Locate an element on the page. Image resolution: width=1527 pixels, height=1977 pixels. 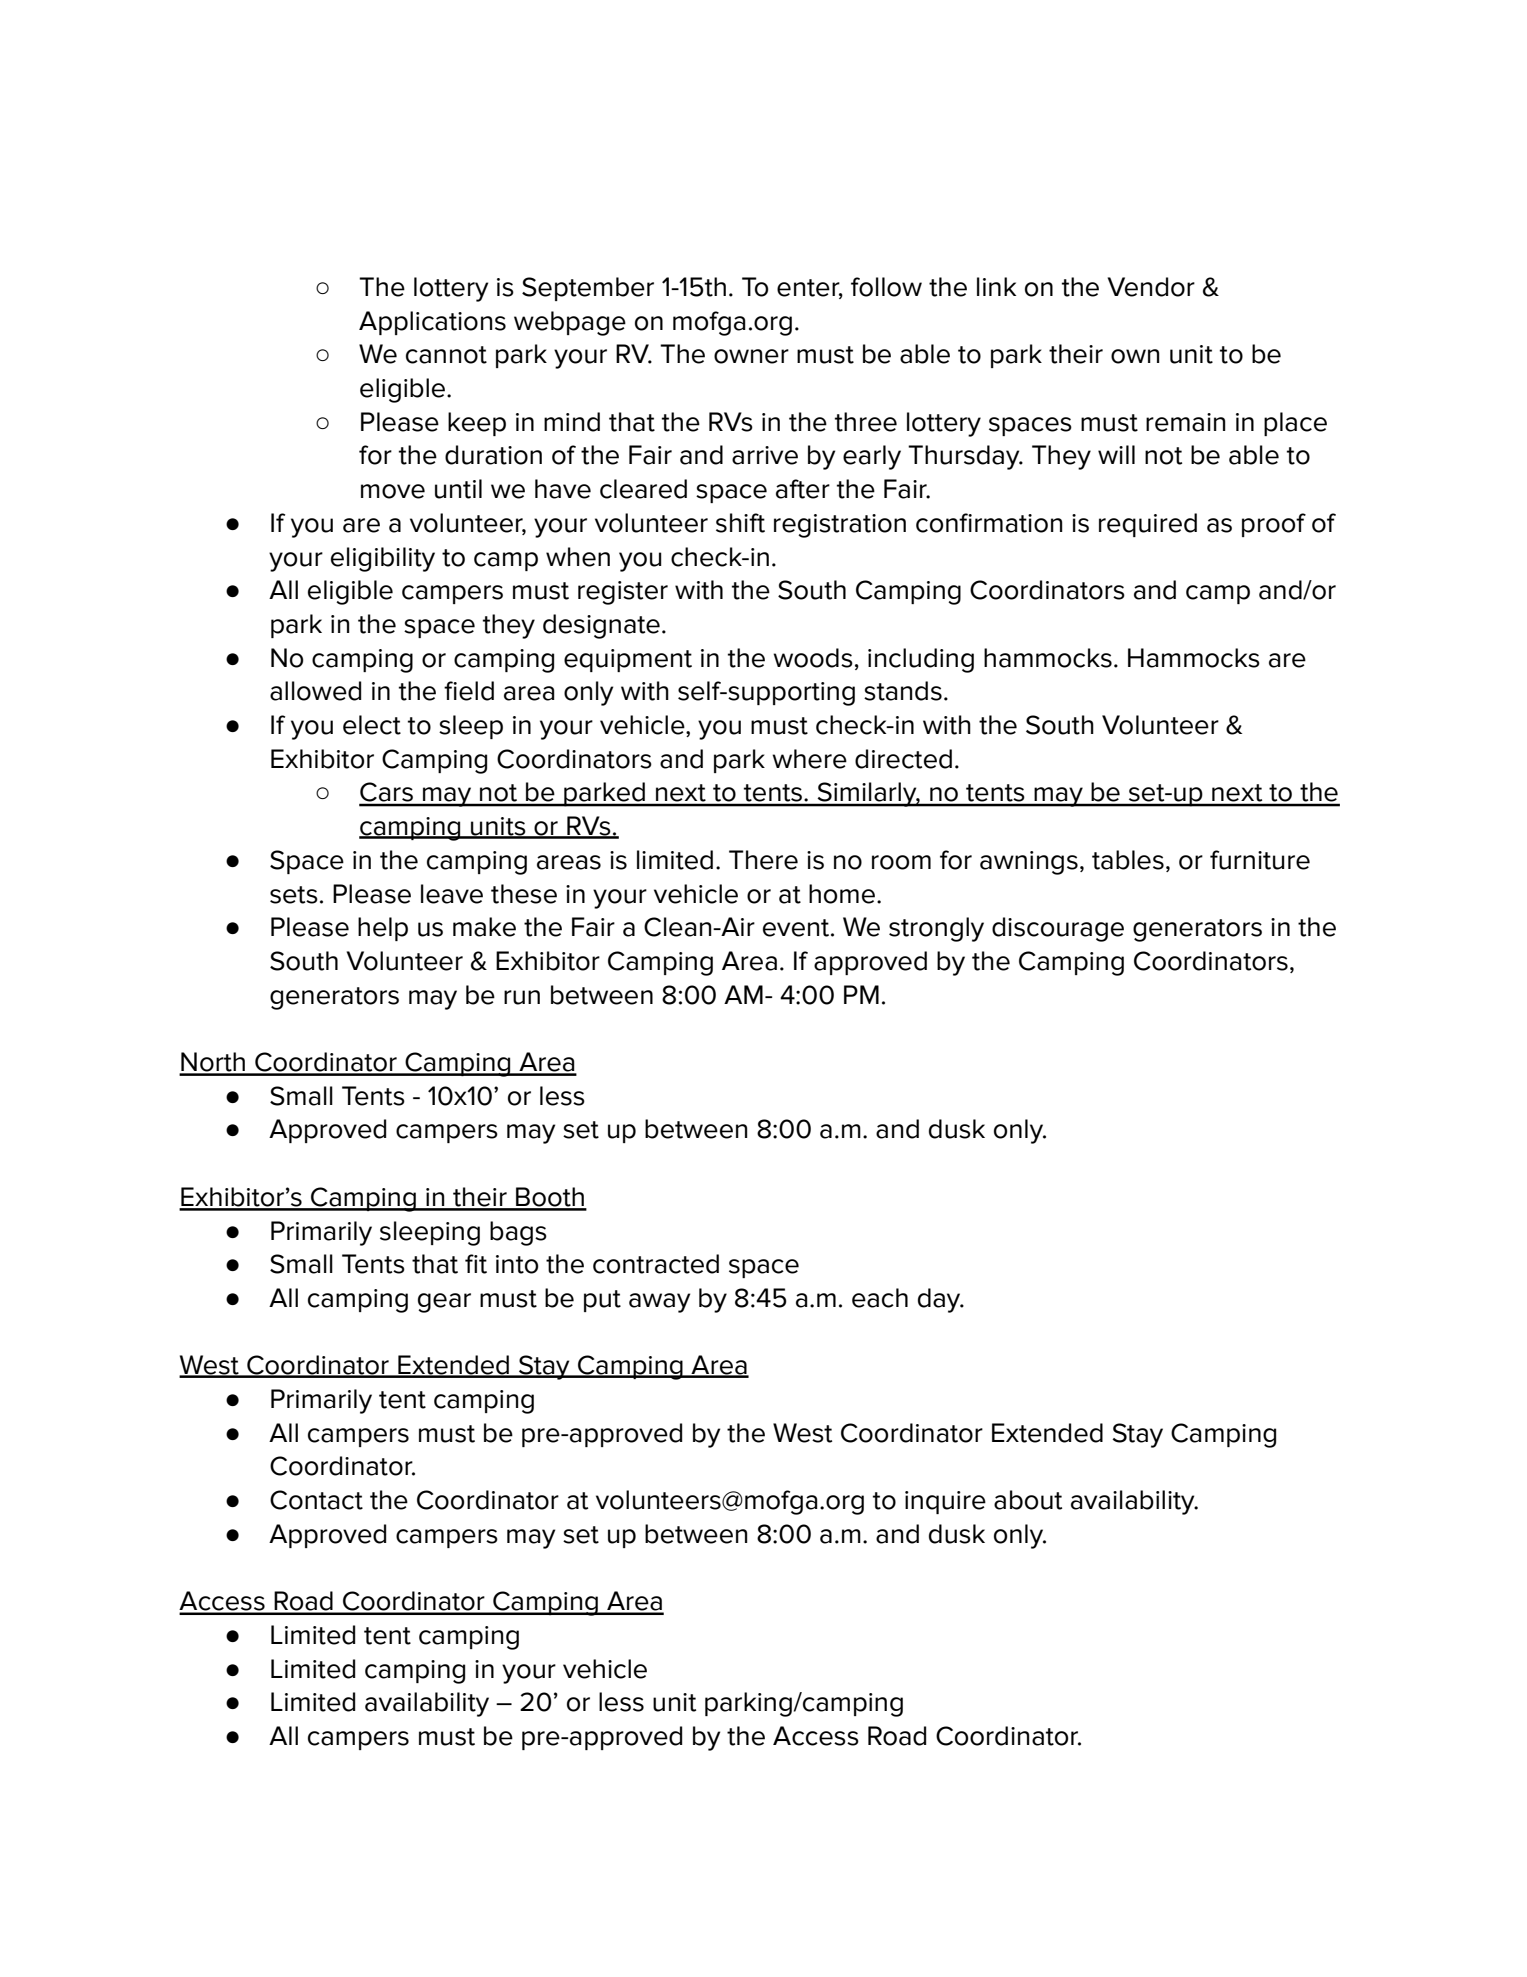
eligibility is located at coordinates (383, 559).
